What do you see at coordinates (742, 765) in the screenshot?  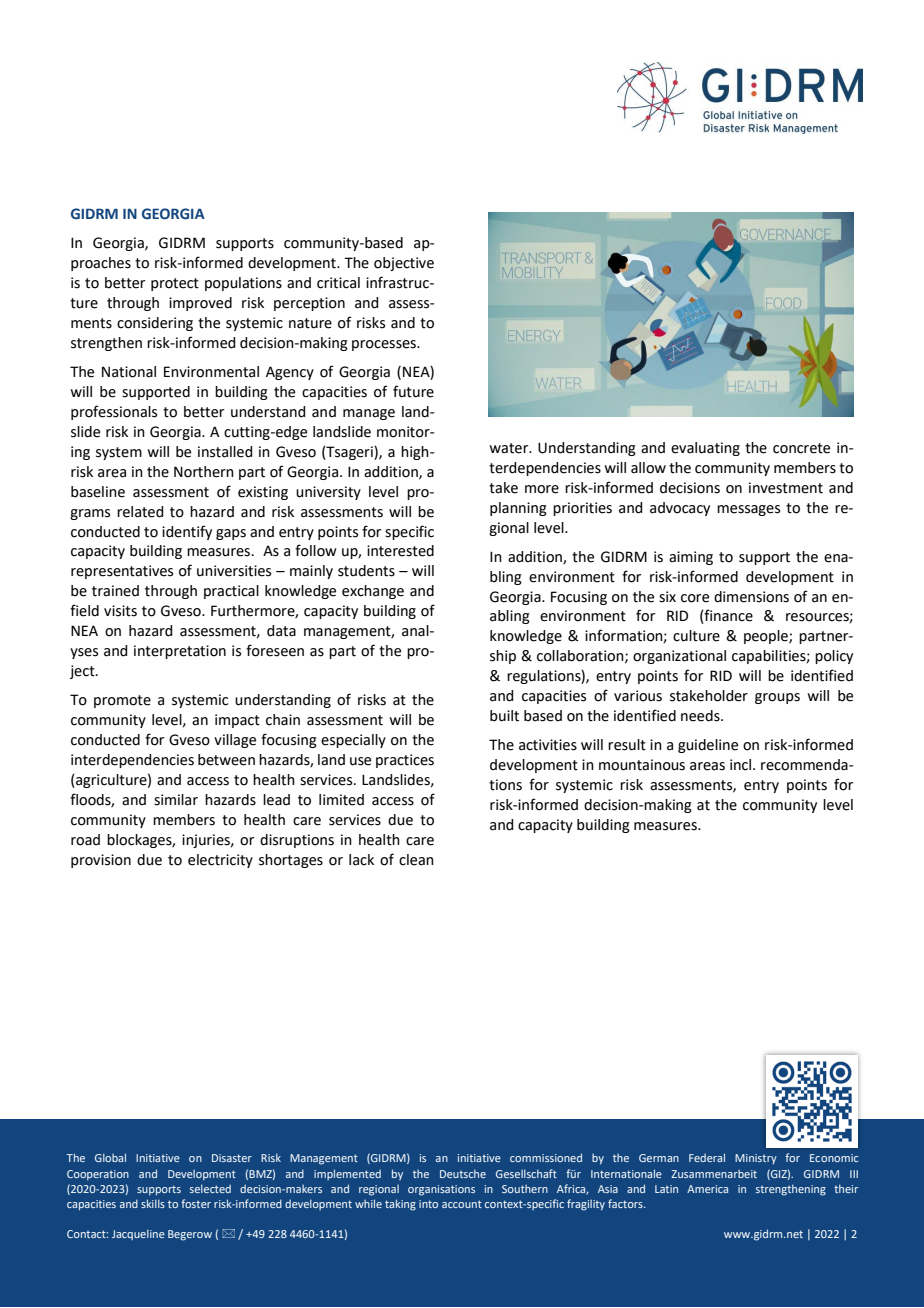 I see `incl` at bounding box center [742, 765].
